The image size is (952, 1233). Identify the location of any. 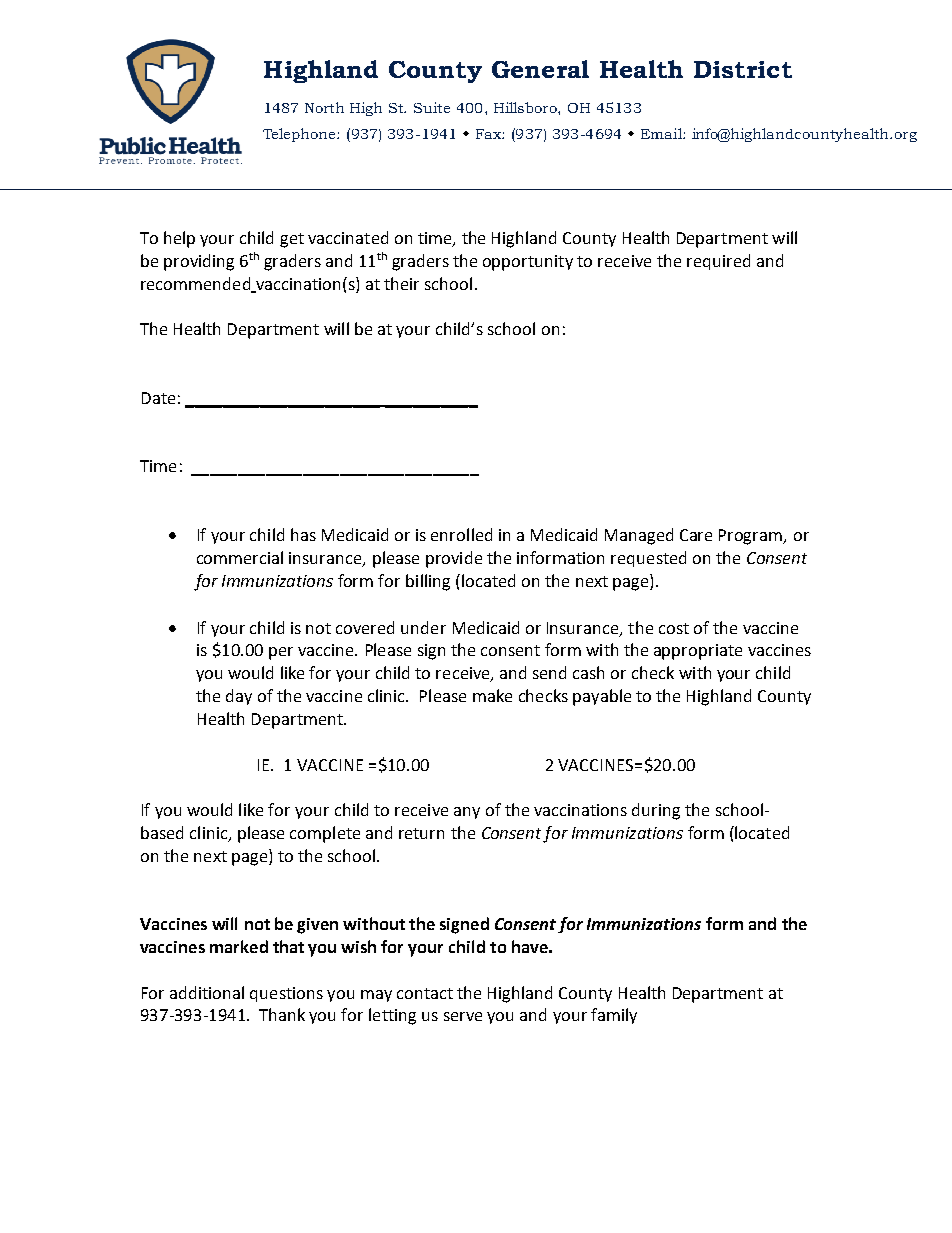
(467, 813).
